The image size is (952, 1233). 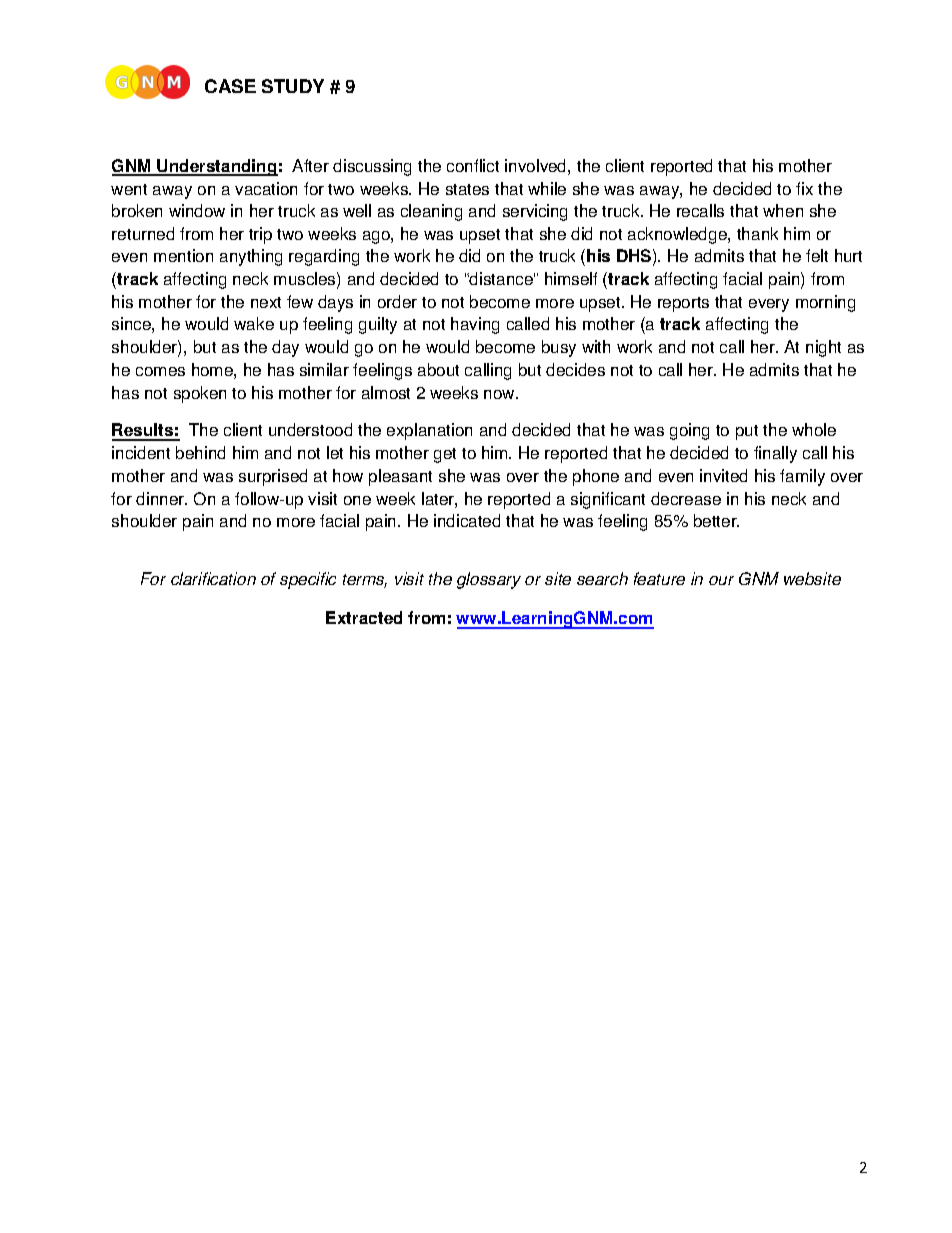 What do you see at coordinates (160, 371) in the screenshot?
I see `comes` at bounding box center [160, 371].
